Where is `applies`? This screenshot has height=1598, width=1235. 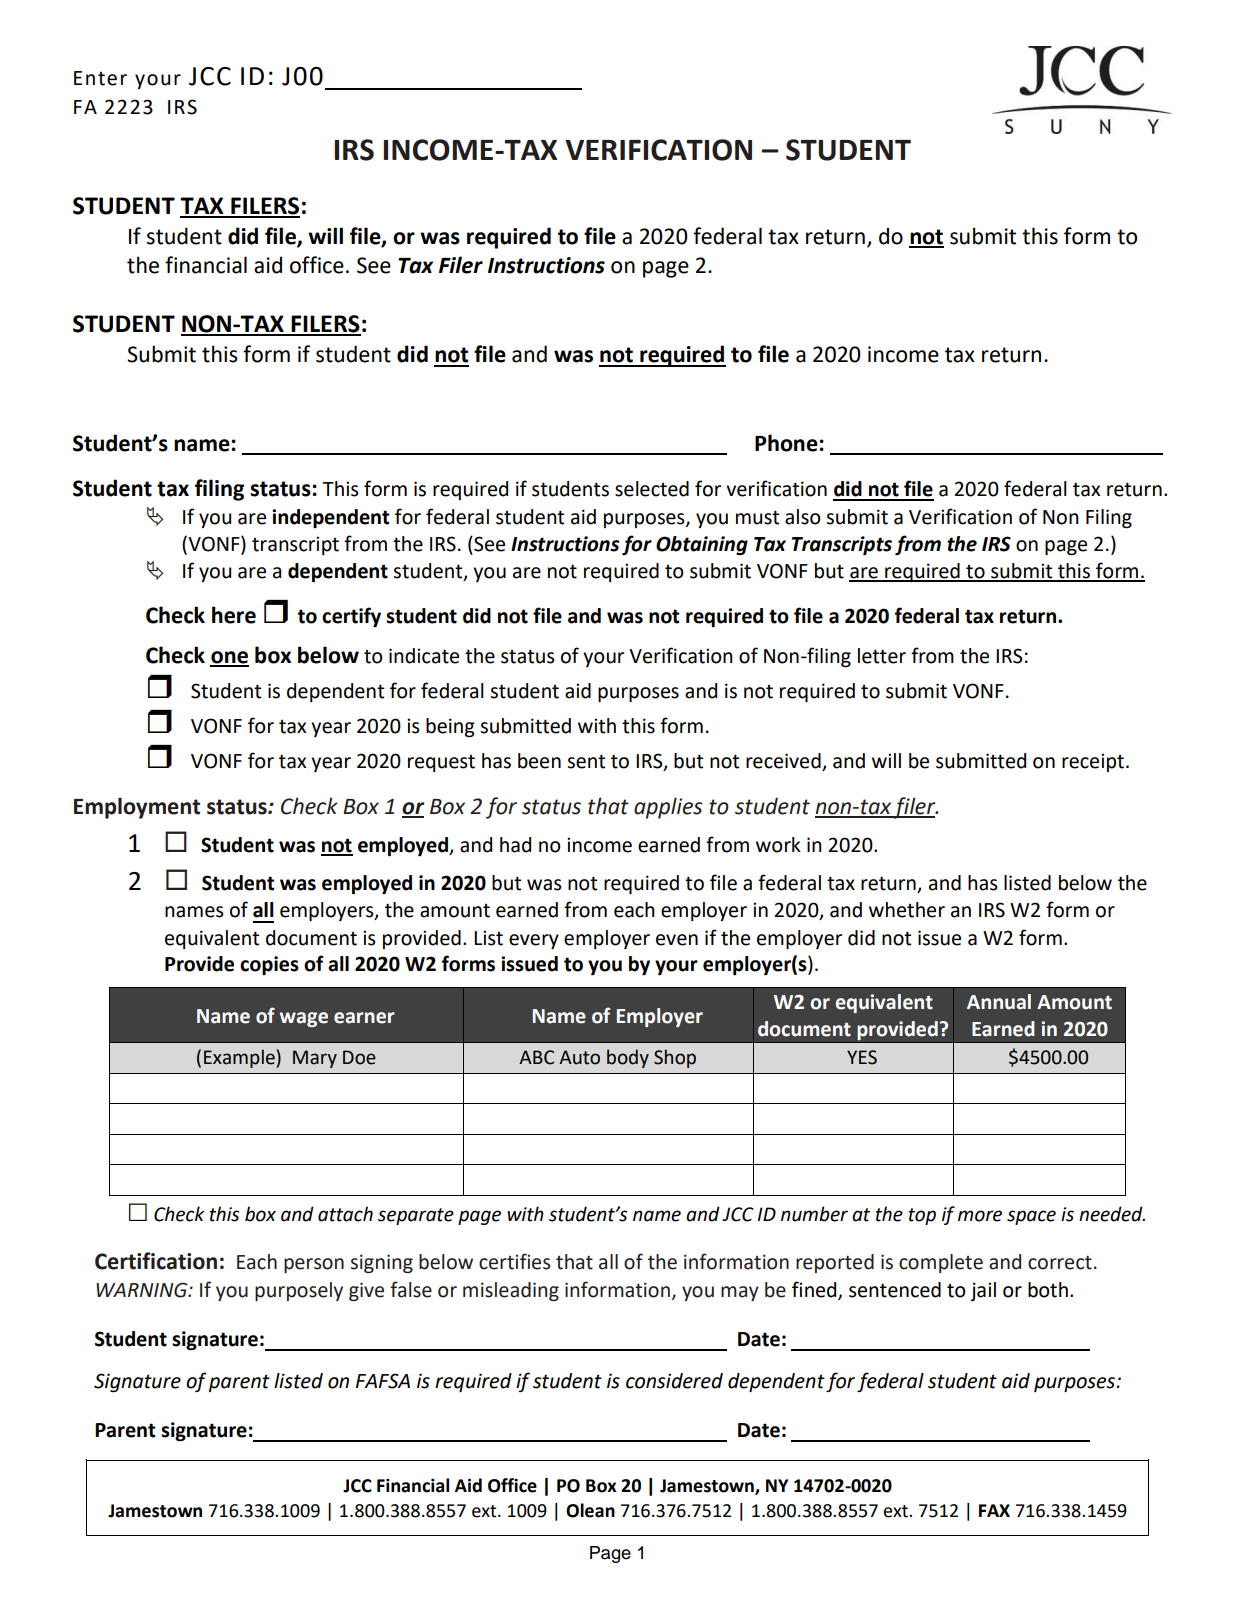 applies is located at coordinates (668, 808).
